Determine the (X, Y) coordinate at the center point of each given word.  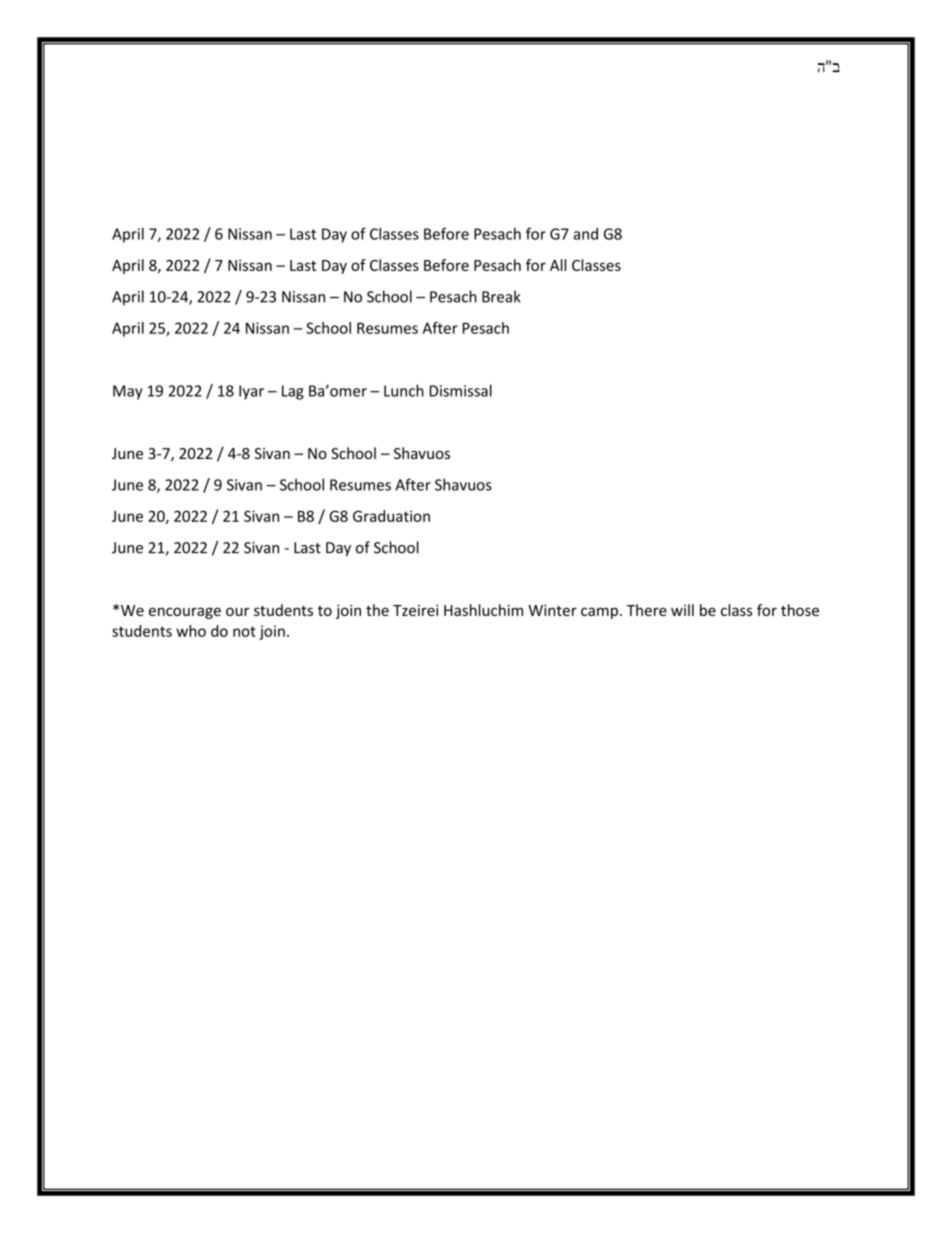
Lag (293, 392)
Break (501, 296)
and (586, 234)
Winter (552, 610)
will (682, 610)
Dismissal (460, 390)
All (558, 265)
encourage (185, 613)
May (128, 392)
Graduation (391, 516)
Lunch (404, 390)
